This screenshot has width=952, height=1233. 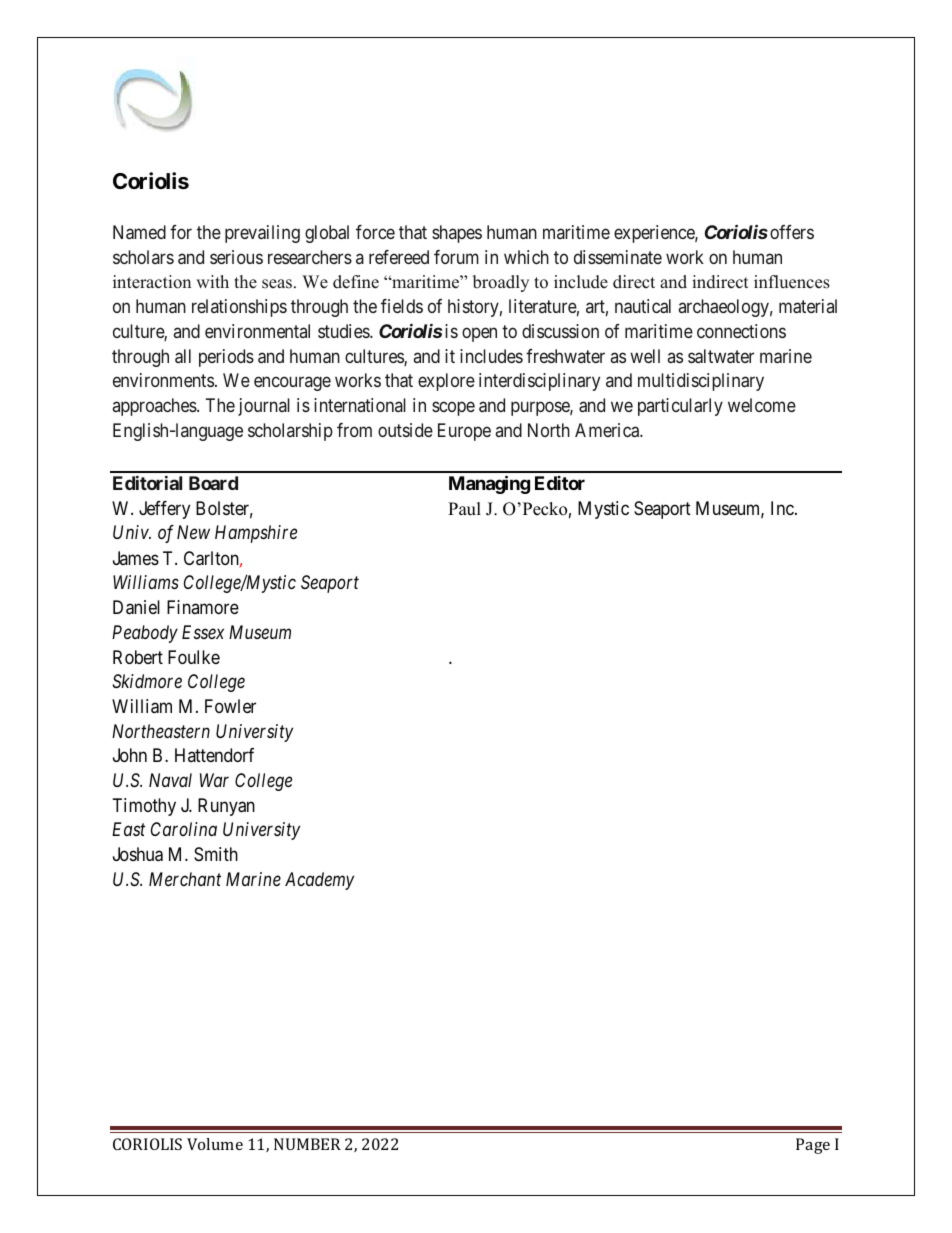 What do you see at coordinates (215, 1144) in the screenshot?
I see `Volume` at bounding box center [215, 1144].
